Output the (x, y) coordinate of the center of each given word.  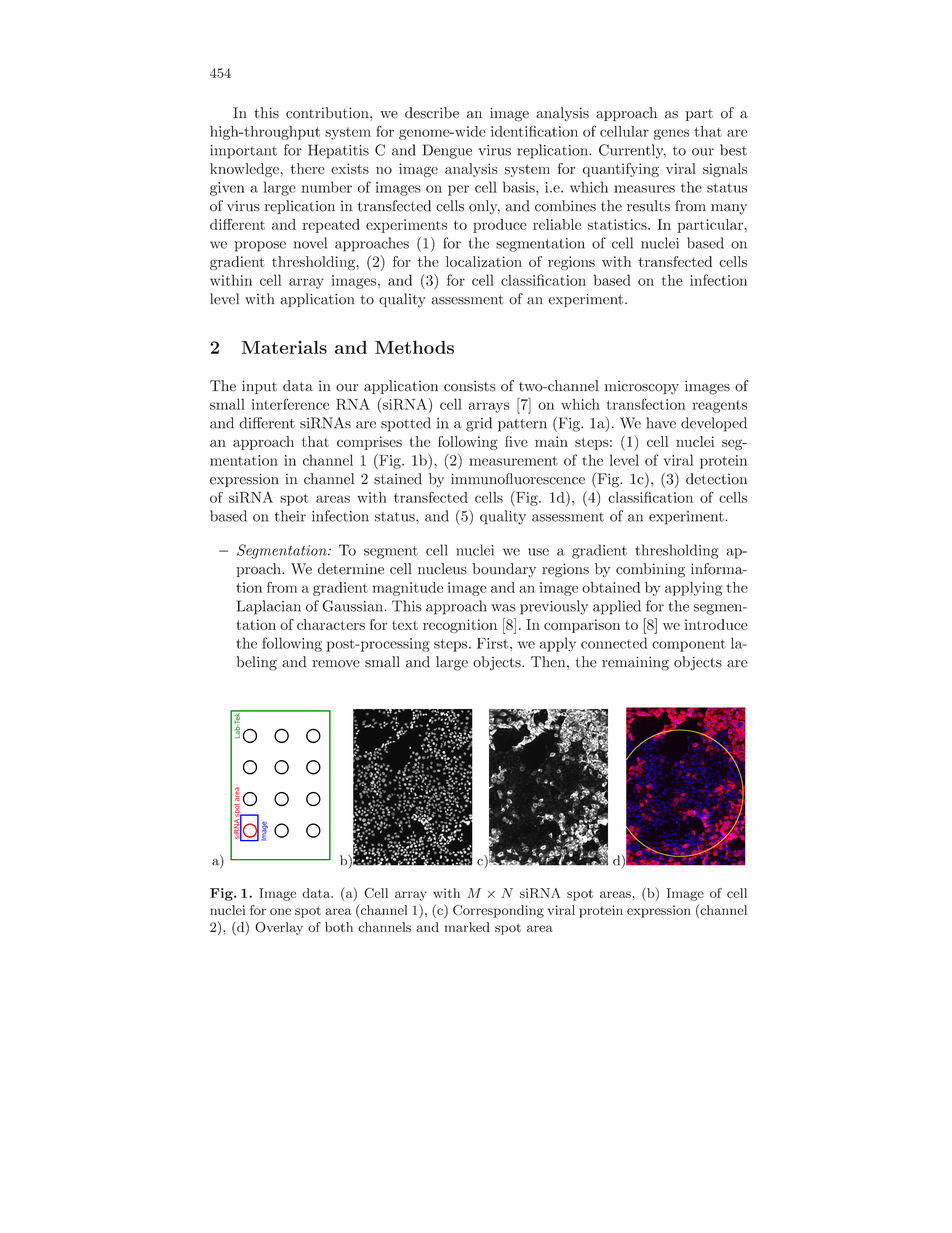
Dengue (447, 151)
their (290, 516)
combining (650, 570)
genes (671, 134)
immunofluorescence (518, 479)
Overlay (279, 928)
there (307, 168)
